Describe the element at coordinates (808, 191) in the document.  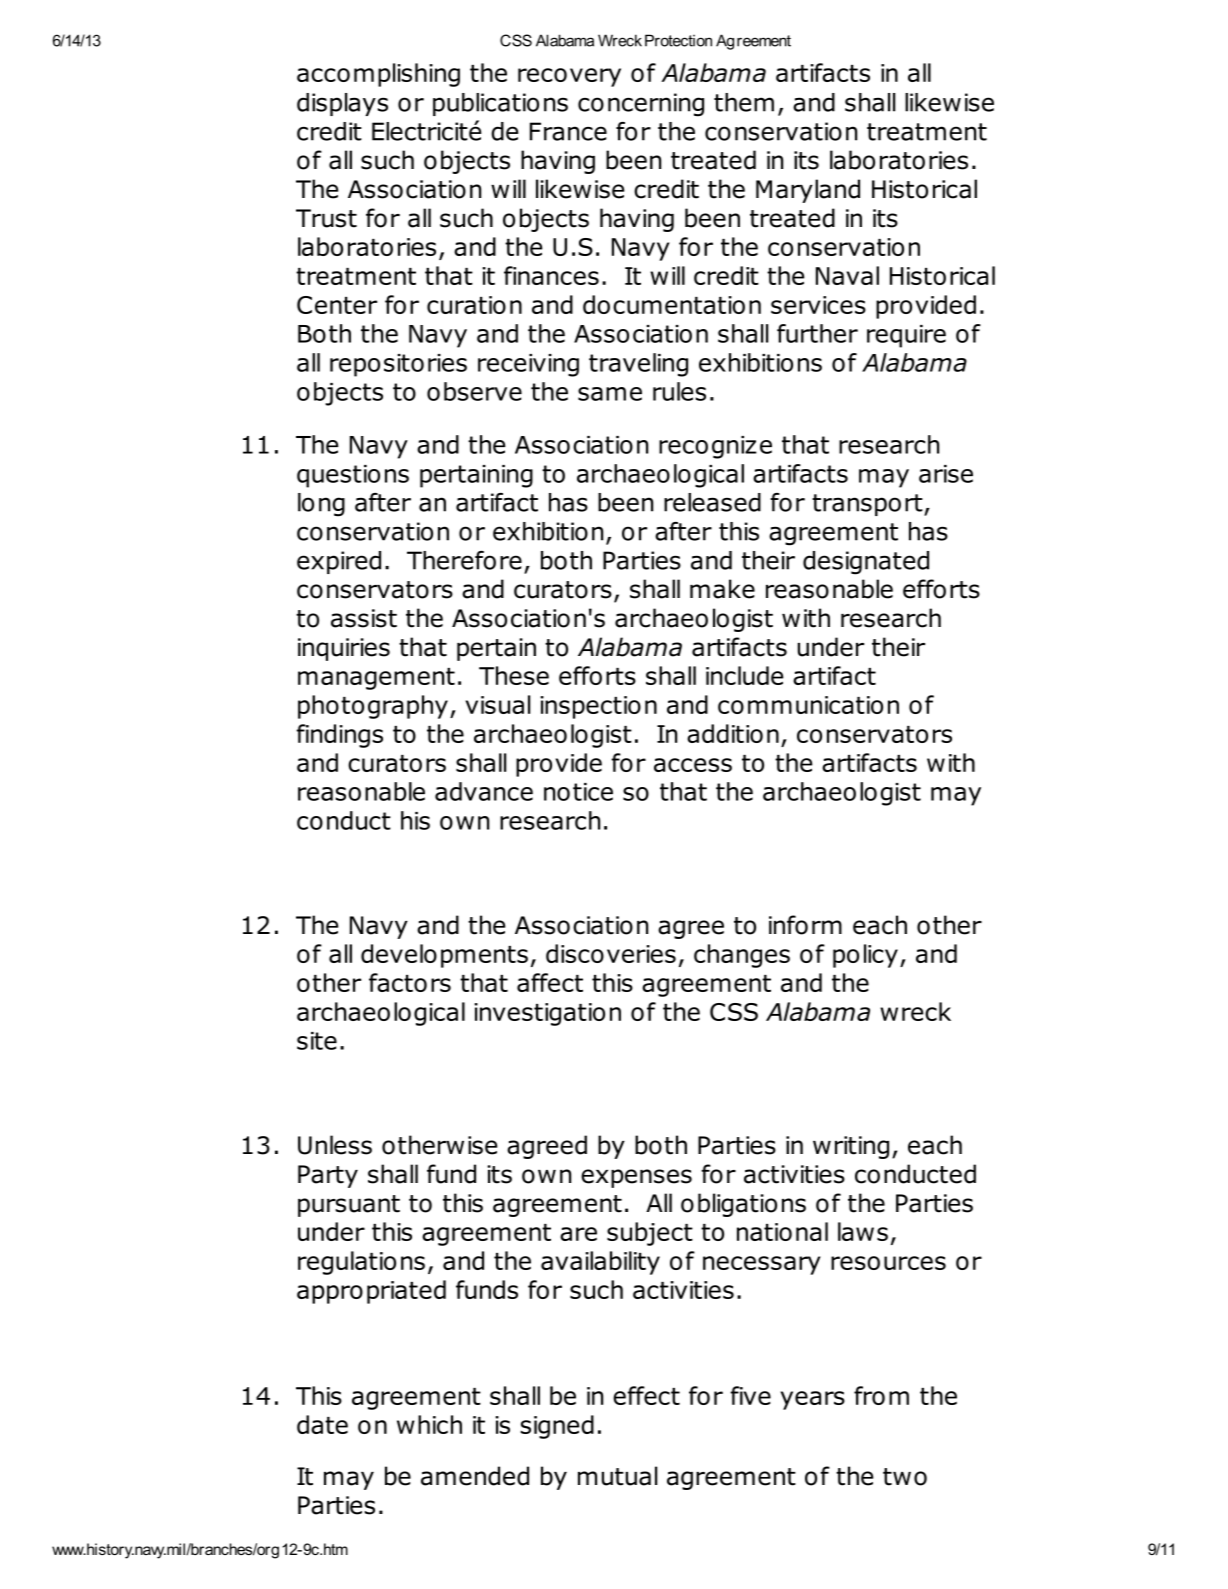
I see `Maryland` at that location.
